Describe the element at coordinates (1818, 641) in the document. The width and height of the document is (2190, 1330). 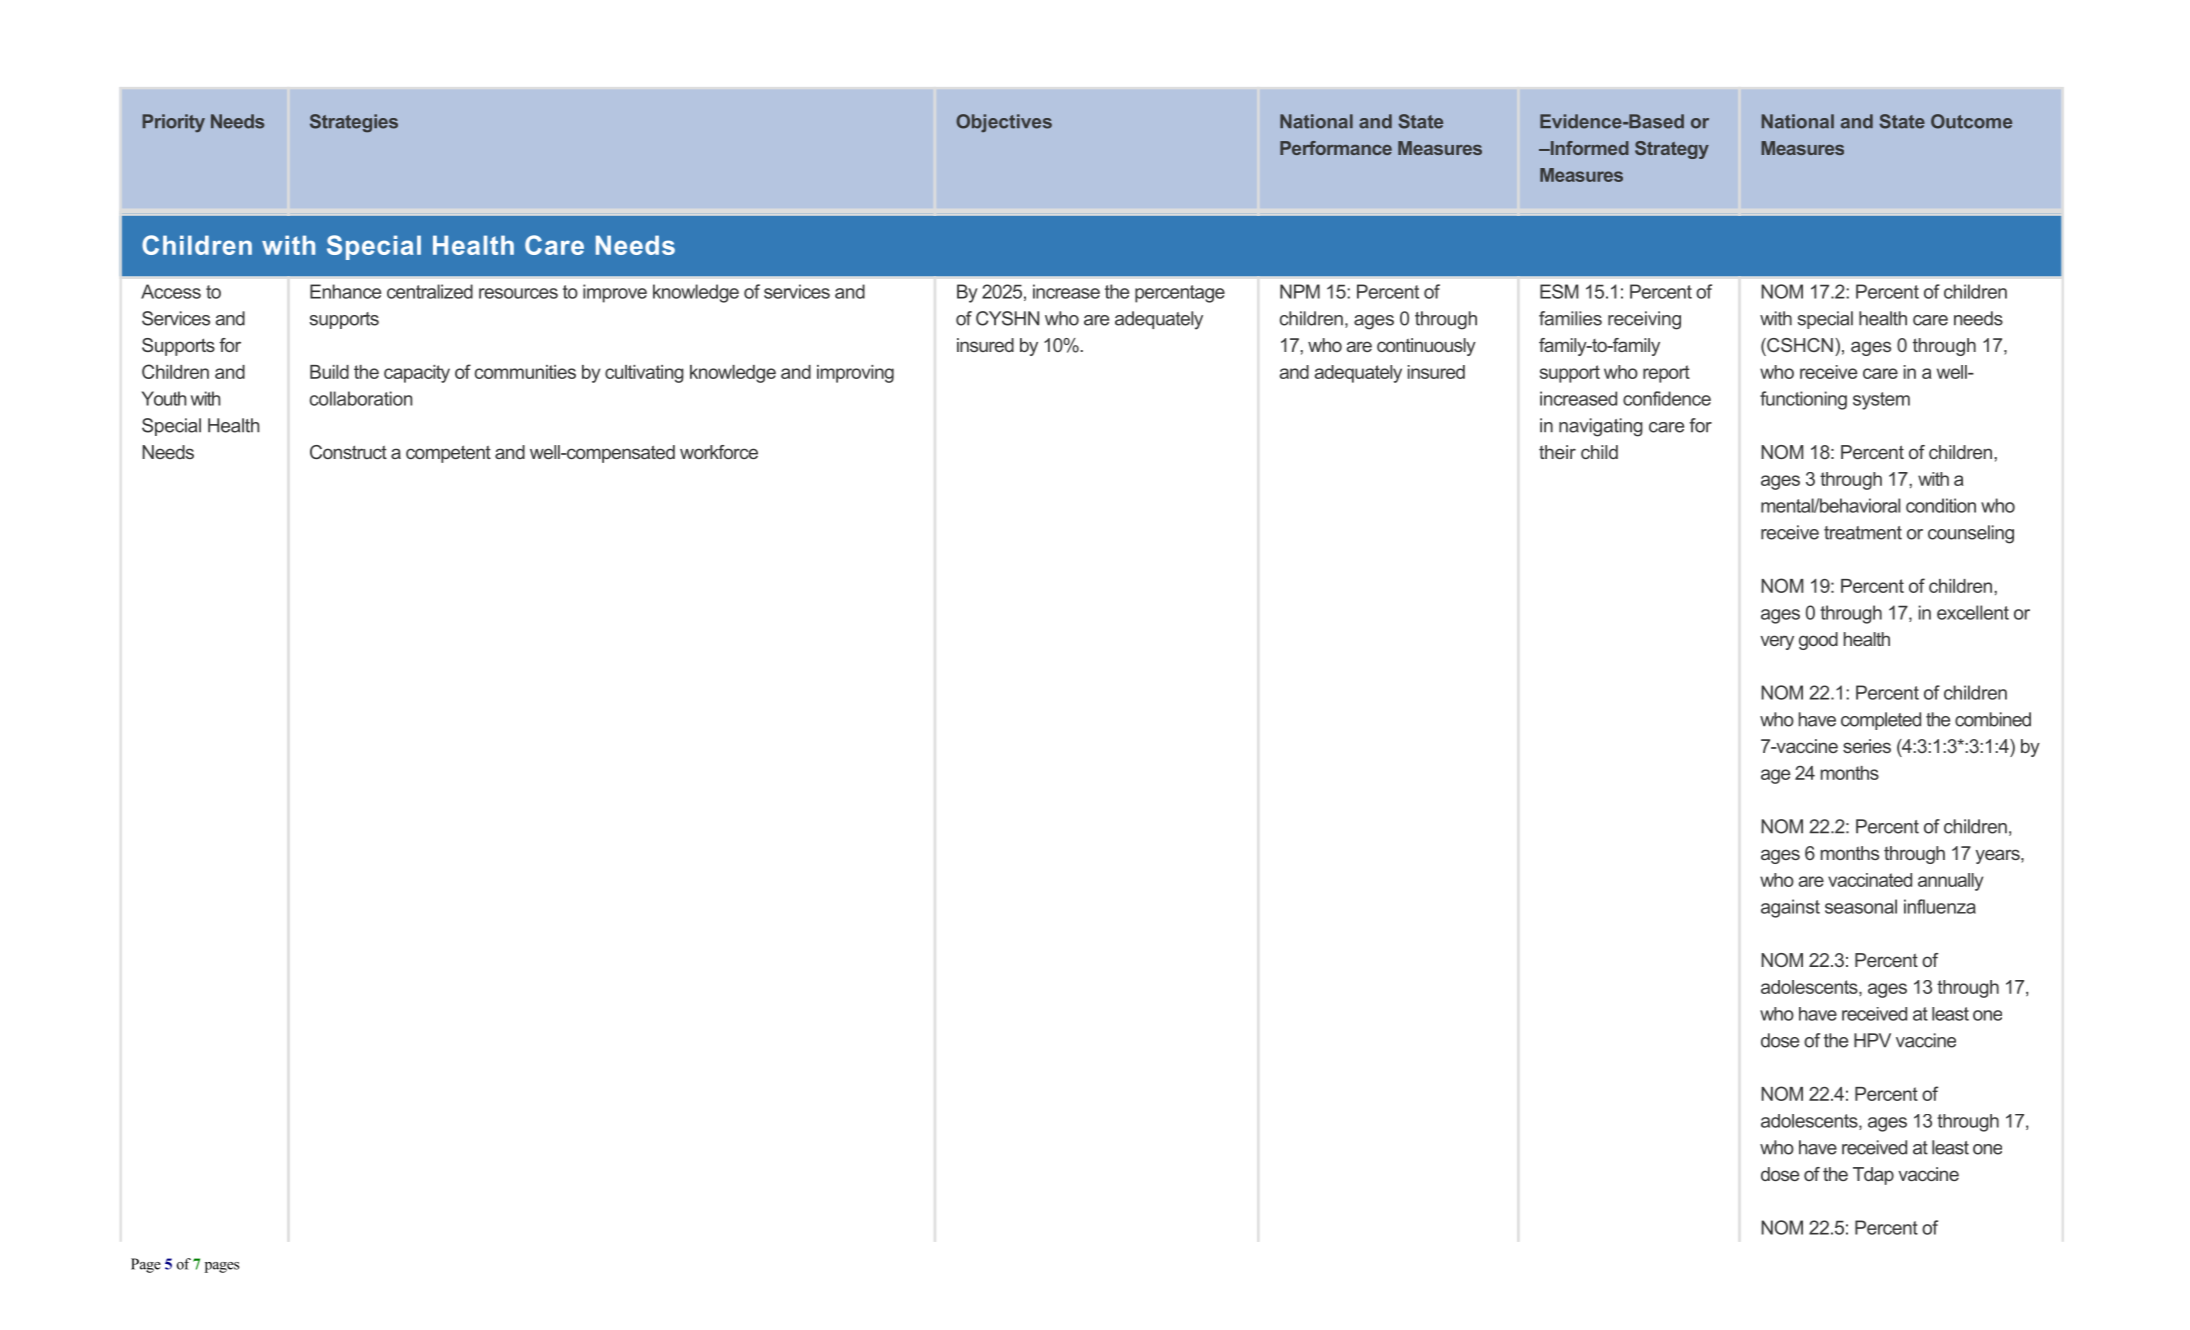
I see `good` at that location.
